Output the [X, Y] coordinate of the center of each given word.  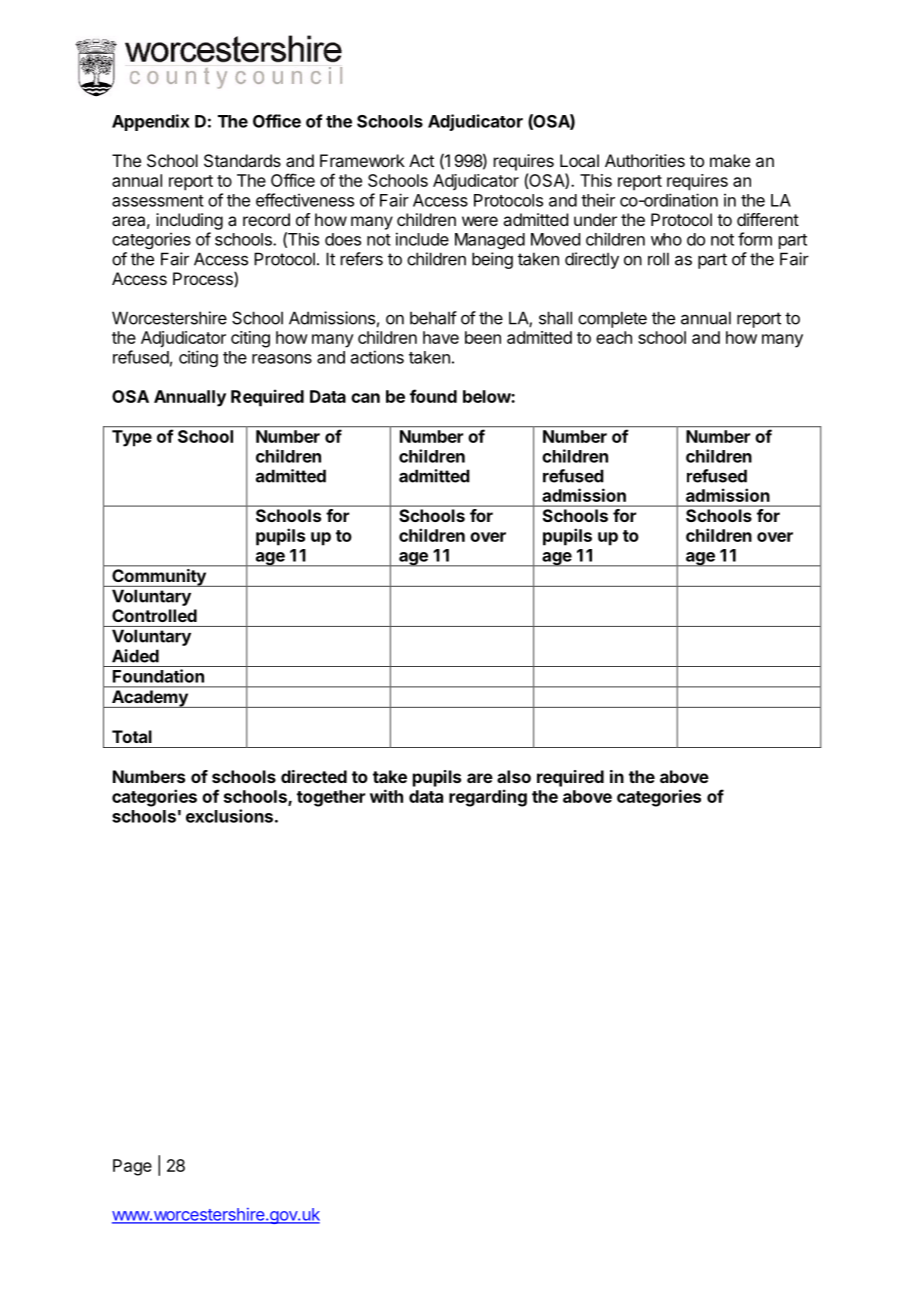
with [386, 796]
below [487, 396]
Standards [242, 160]
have [441, 337]
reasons [282, 359]
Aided [135, 656]
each [614, 337]
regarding [488, 798]
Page [132, 1167]
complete [612, 319]
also [514, 776]
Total [132, 736]
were [480, 221]
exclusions [229, 816]
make [730, 160]
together [331, 798]
